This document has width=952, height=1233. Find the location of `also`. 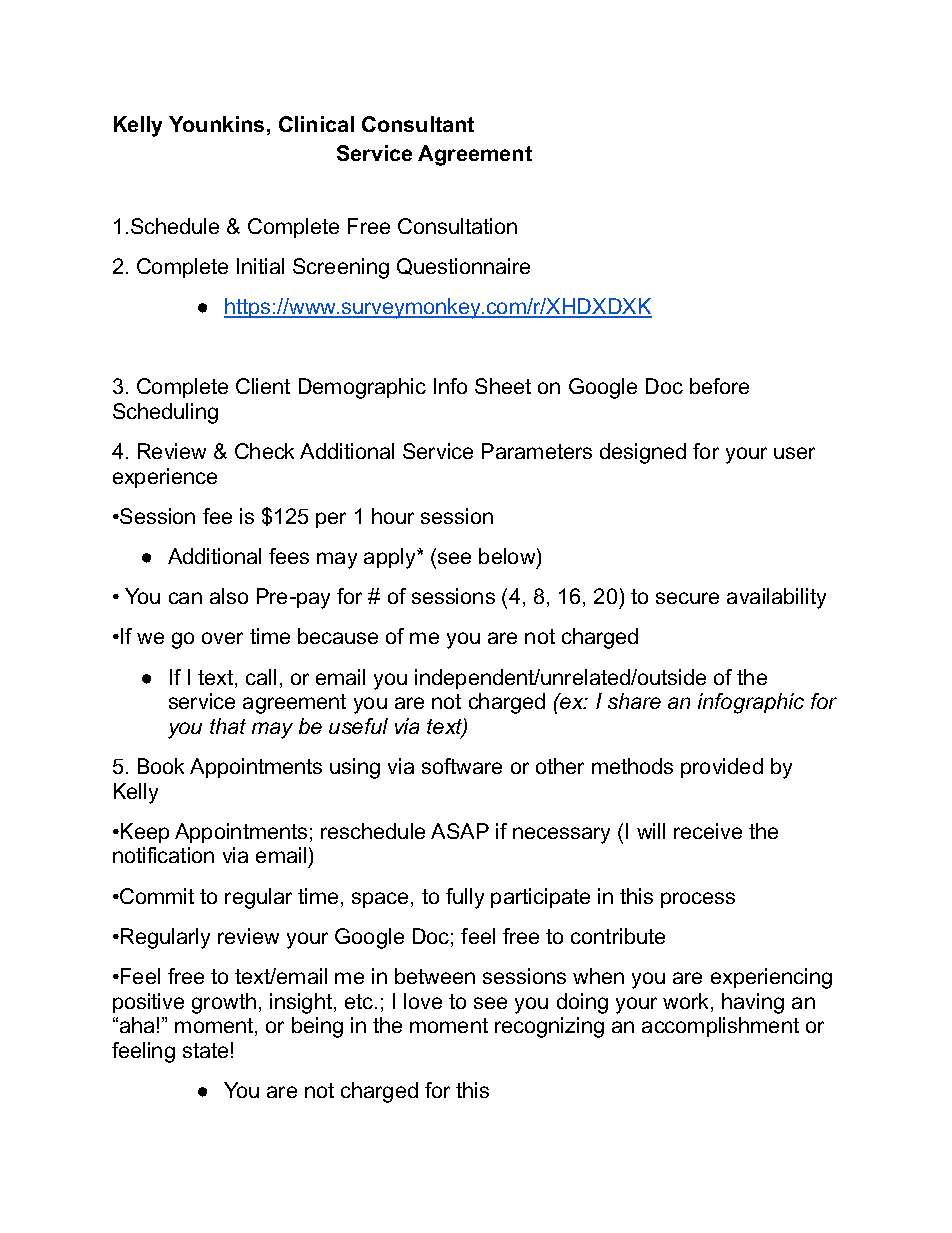

also is located at coordinates (229, 596).
